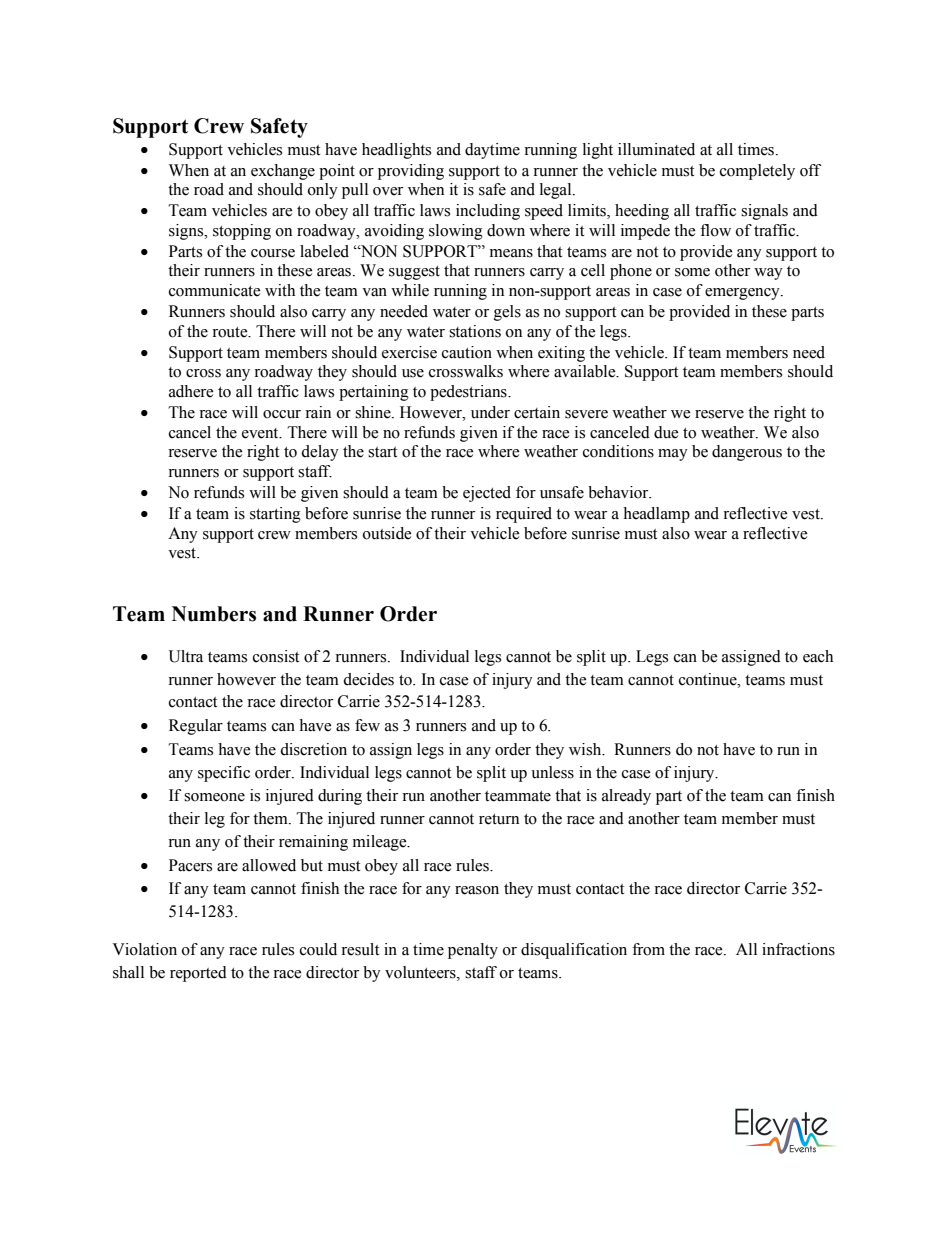 Image resolution: width=952 pixels, height=1233 pixels. What do you see at coordinates (757, 172) in the screenshot?
I see `completely` at bounding box center [757, 172].
